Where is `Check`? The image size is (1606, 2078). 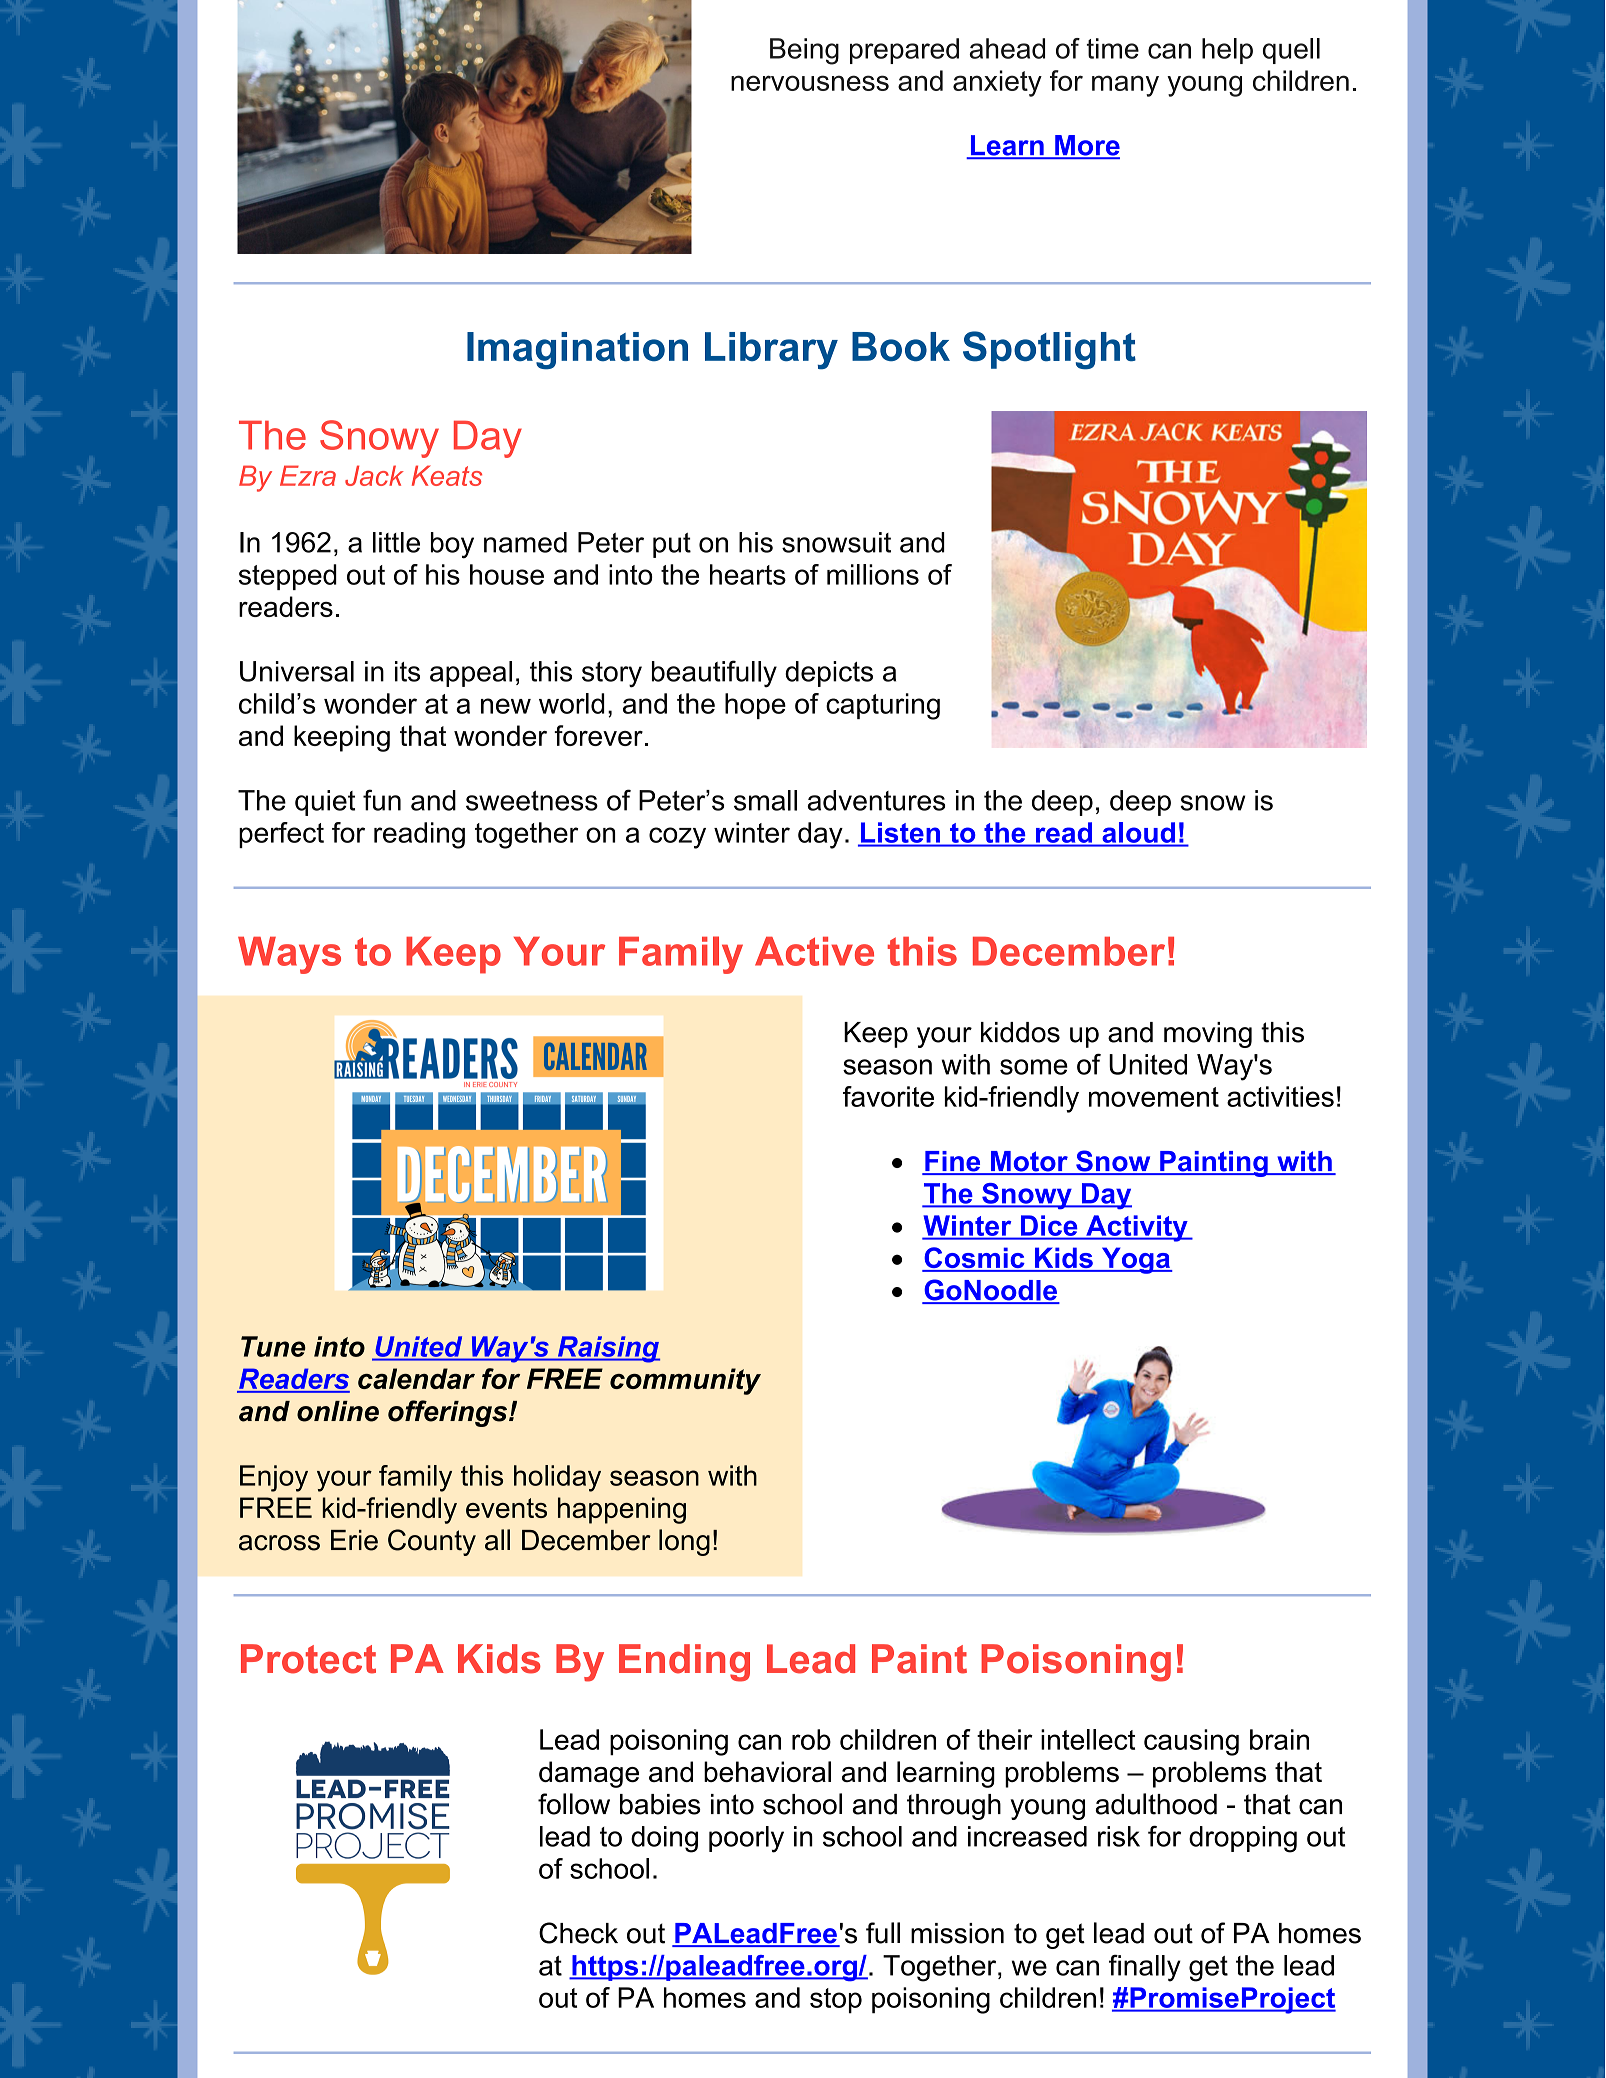 Check is located at coordinates (578, 1933).
